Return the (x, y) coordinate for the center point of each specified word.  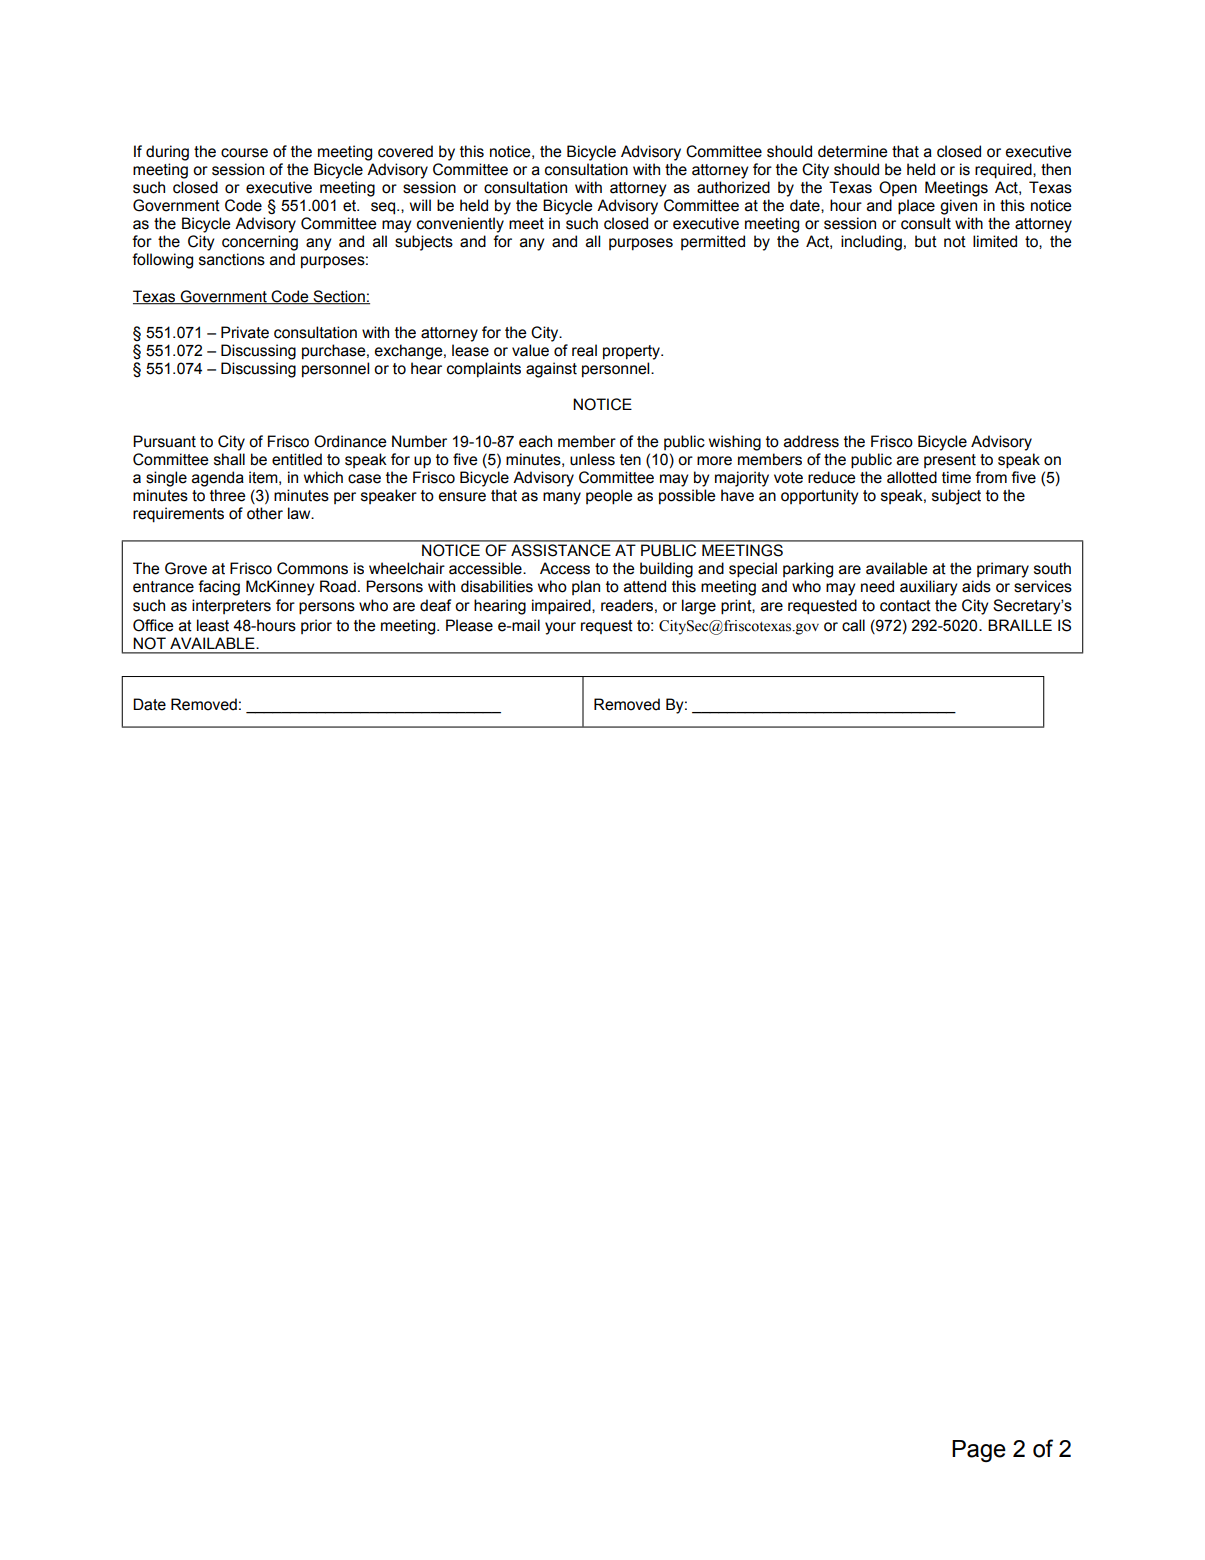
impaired (562, 607)
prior (316, 626)
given (958, 207)
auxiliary (929, 588)
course (244, 153)
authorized (733, 187)
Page (979, 1451)
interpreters (231, 606)
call (853, 625)
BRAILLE (1020, 625)
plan (586, 587)
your (560, 628)
